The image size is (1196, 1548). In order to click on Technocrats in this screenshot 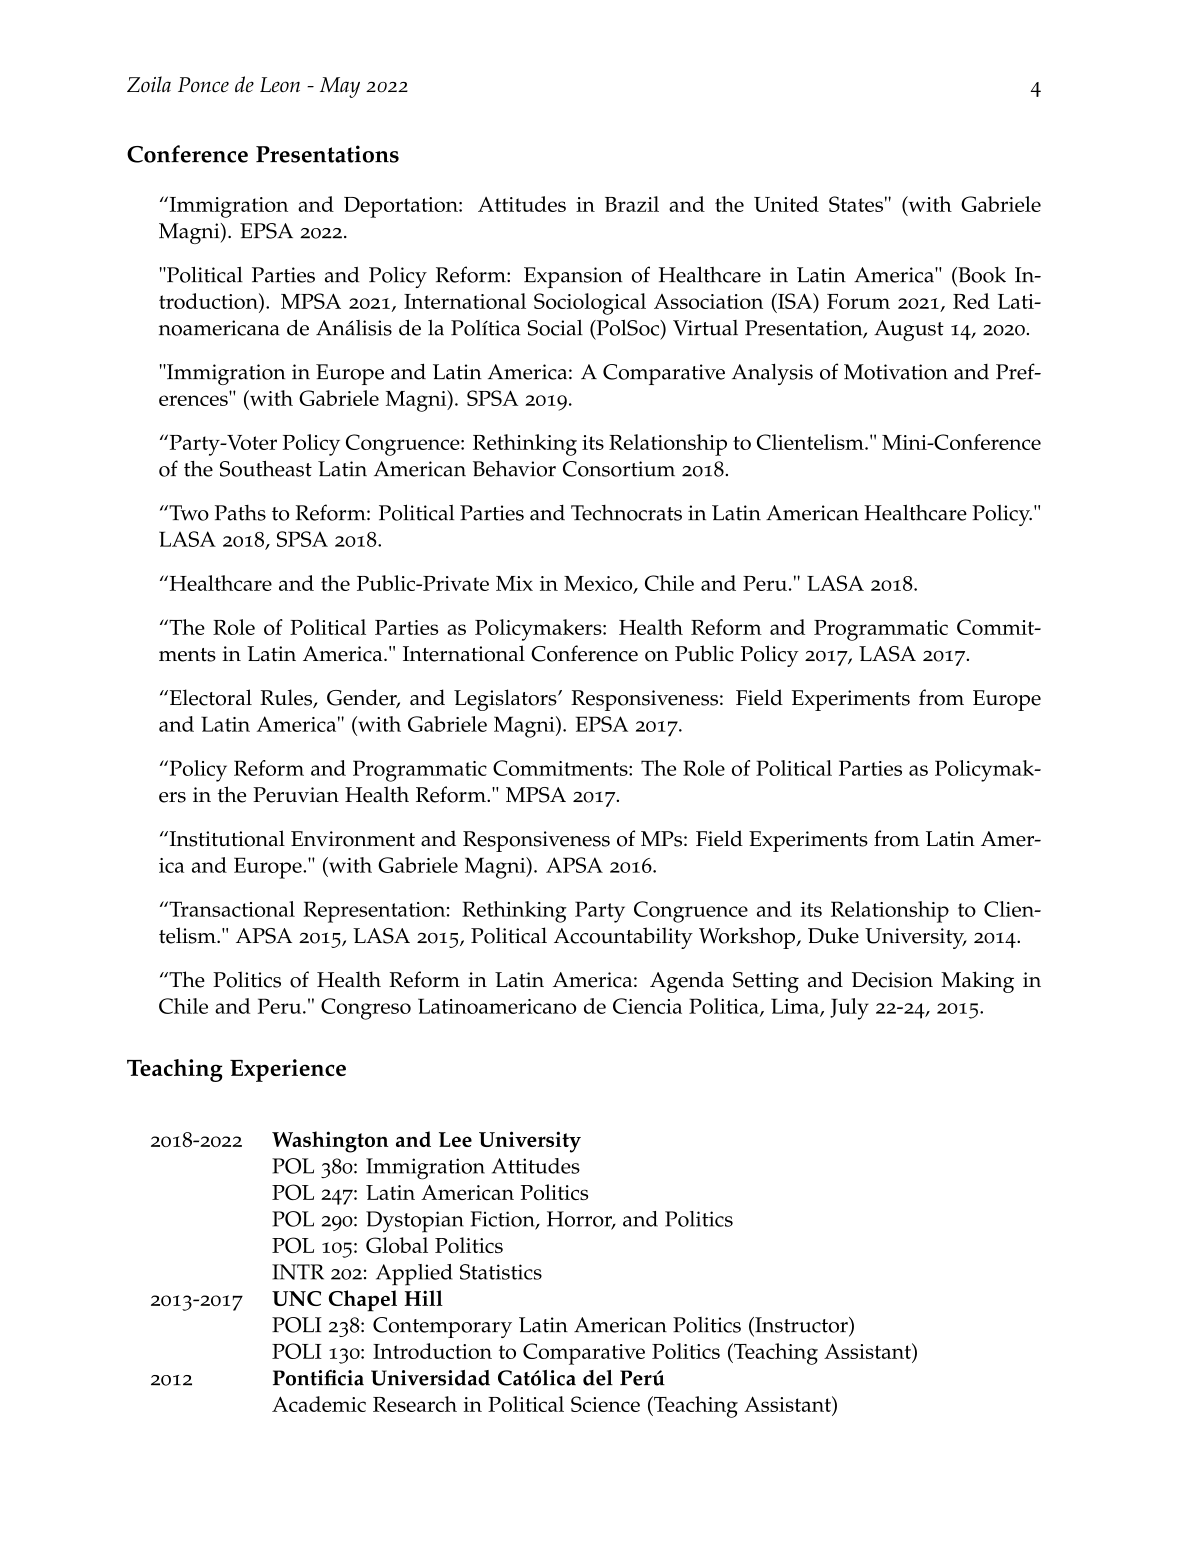, I will do `click(626, 513)`.
